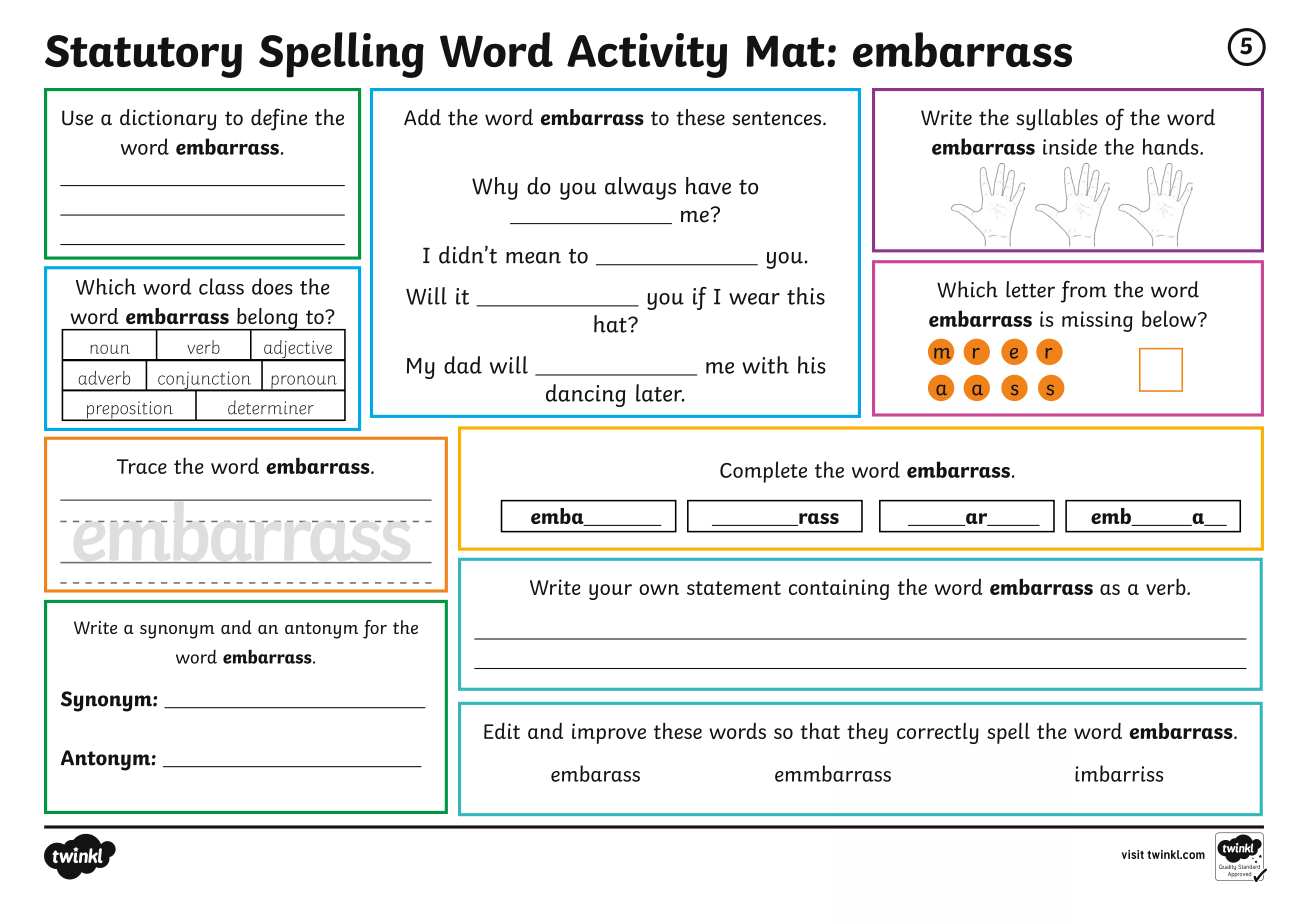  I want to click on syllables, so click(1057, 120).
